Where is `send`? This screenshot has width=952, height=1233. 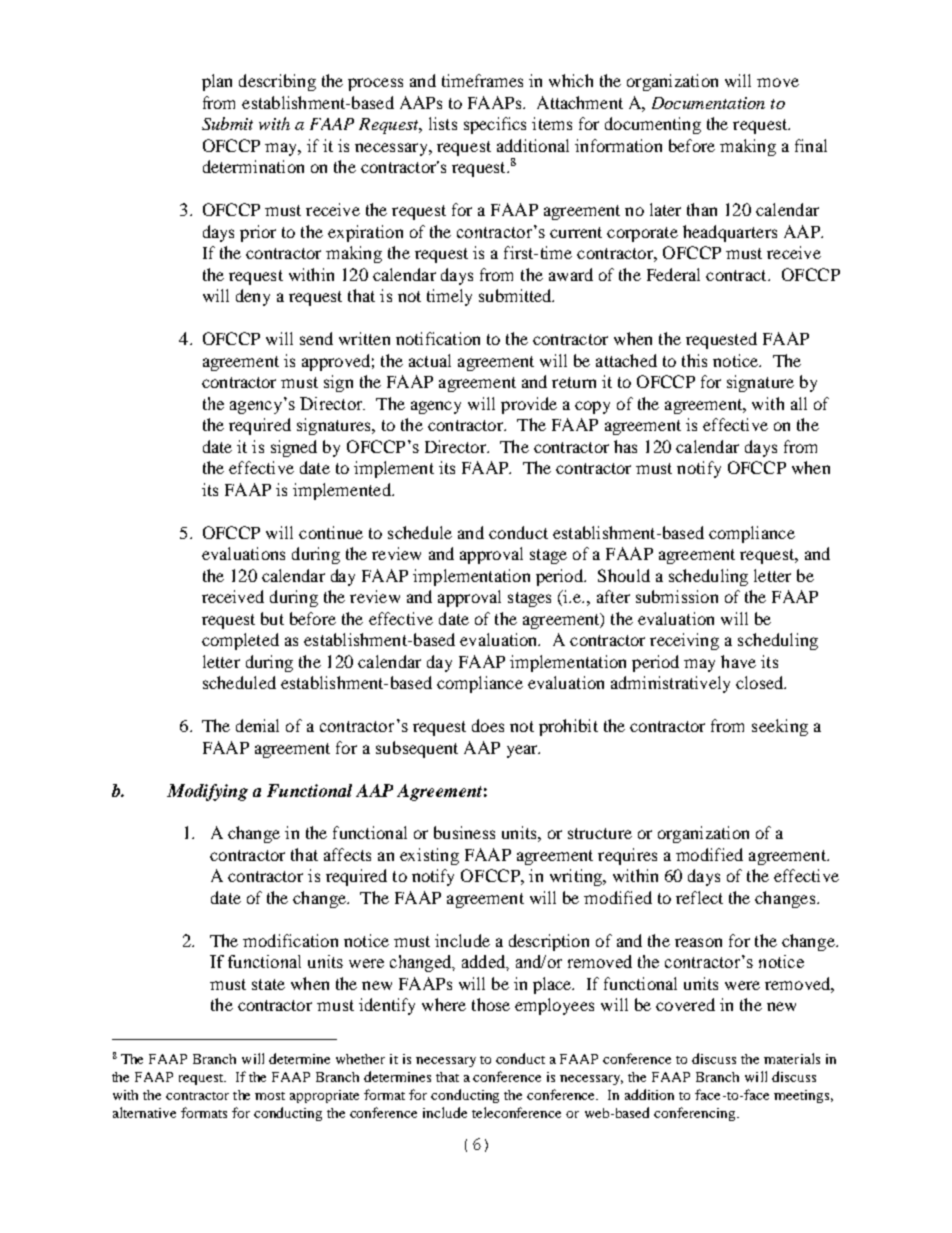
send is located at coordinates (316, 338).
